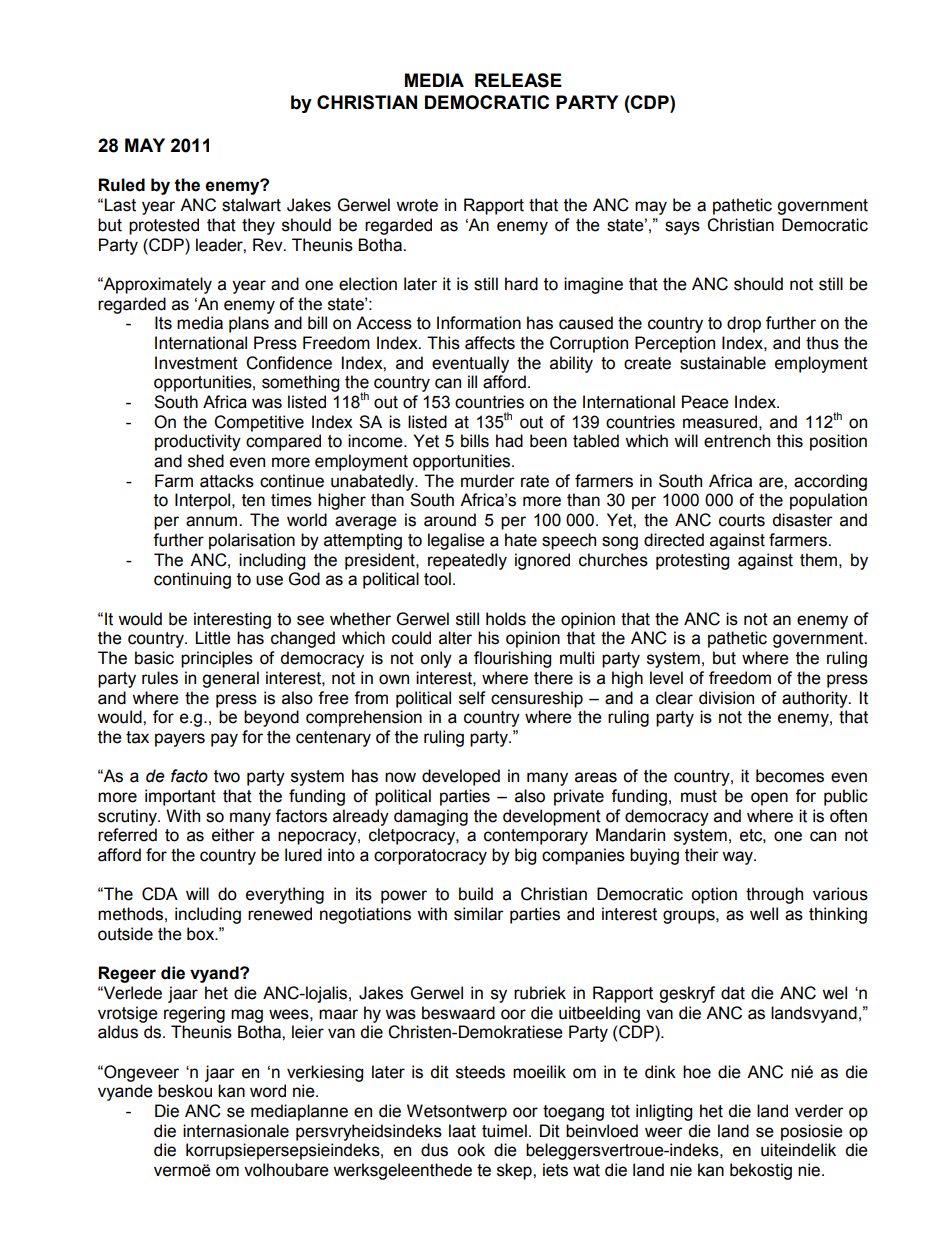 This screenshot has height=1233, width=952. Describe the element at coordinates (682, 228) in the screenshot. I see `says` at that location.
